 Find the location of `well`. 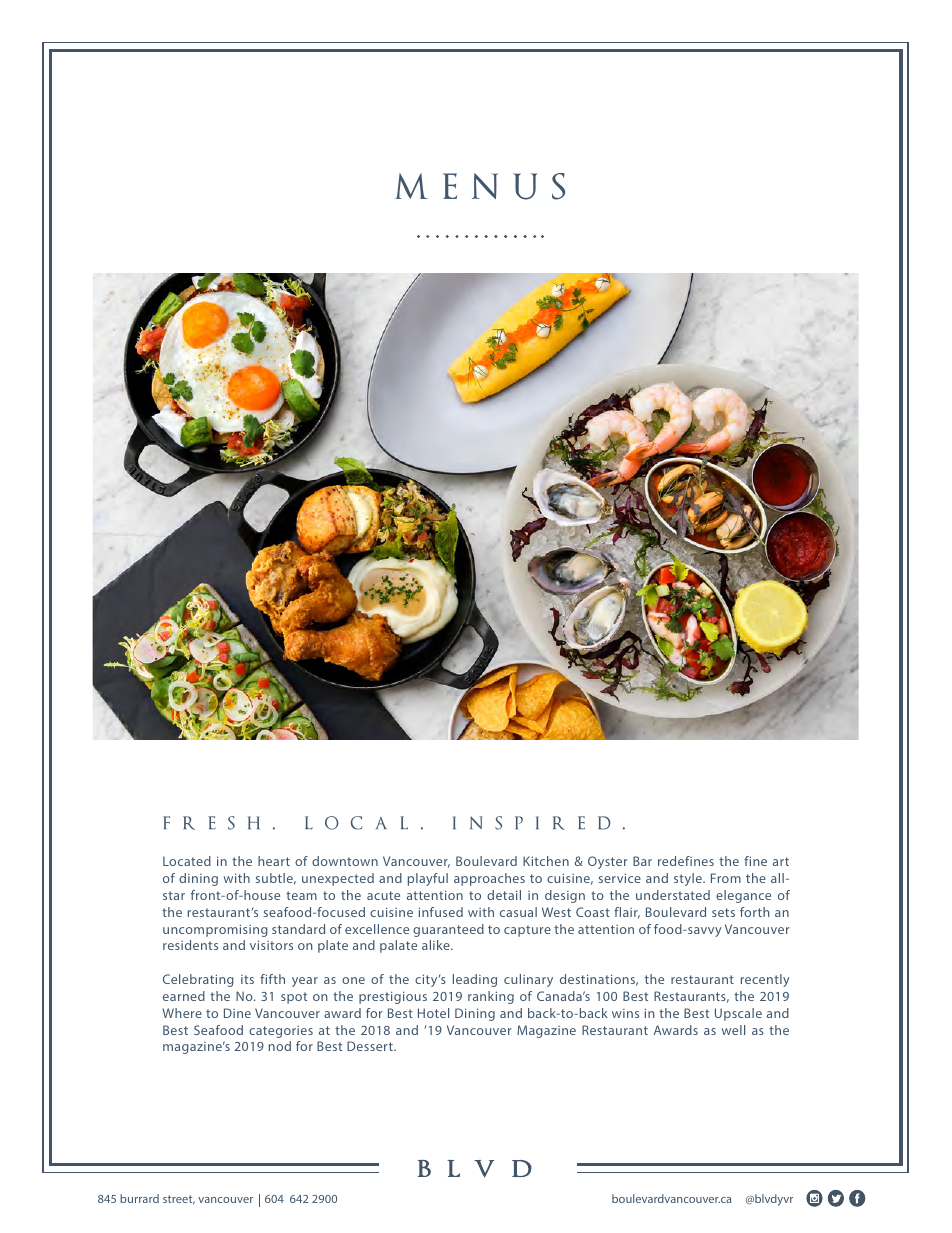

well is located at coordinates (733, 1030).
